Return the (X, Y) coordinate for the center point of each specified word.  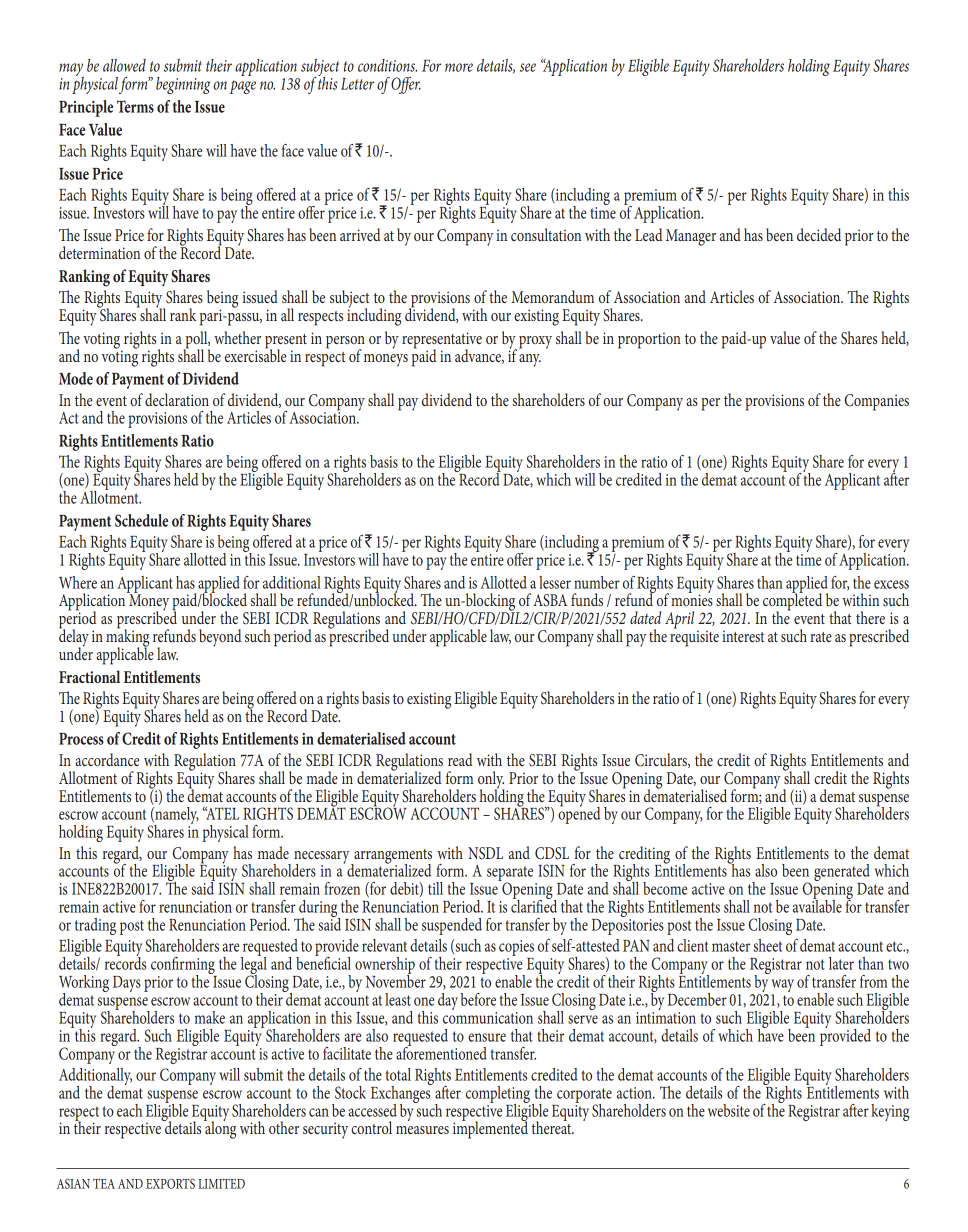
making (127, 638)
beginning (183, 85)
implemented (490, 1129)
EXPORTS (170, 1183)
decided (819, 234)
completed (792, 602)
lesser (555, 582)
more (459, 67)
